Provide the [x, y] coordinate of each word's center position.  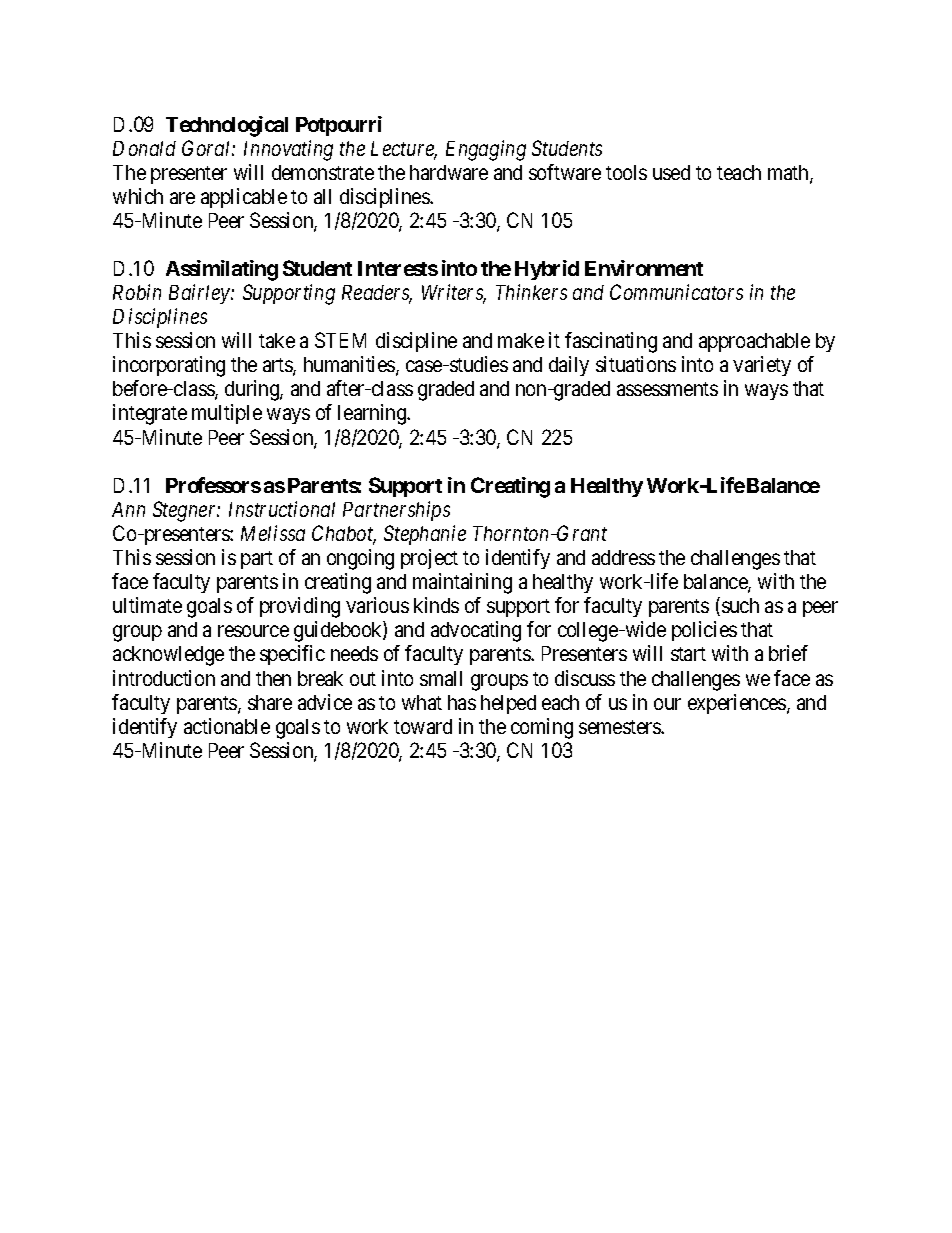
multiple [227, 414]
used [671, 172]
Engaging [486, 150]
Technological [227, 126]
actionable [227, 726]
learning [373, 414]
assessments [667, 389]
